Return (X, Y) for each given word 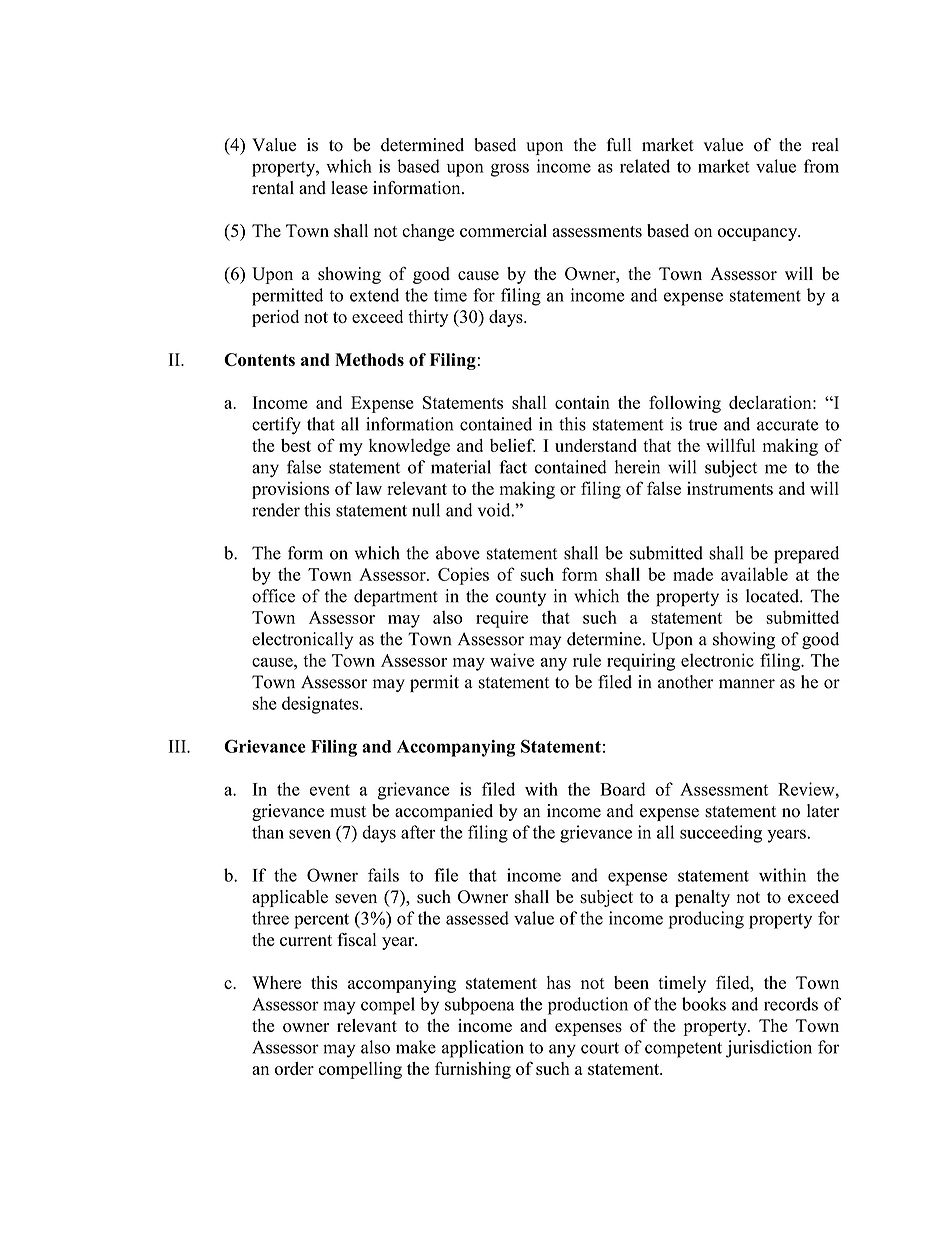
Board (623, 789)
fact (513, 467)
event (330, 790)
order (294, 1068)
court (600, 1048)
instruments (730, 488)
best (296, 445)
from (821, 166)
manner (747, 684)
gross (510, 170)
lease (349, 188)
